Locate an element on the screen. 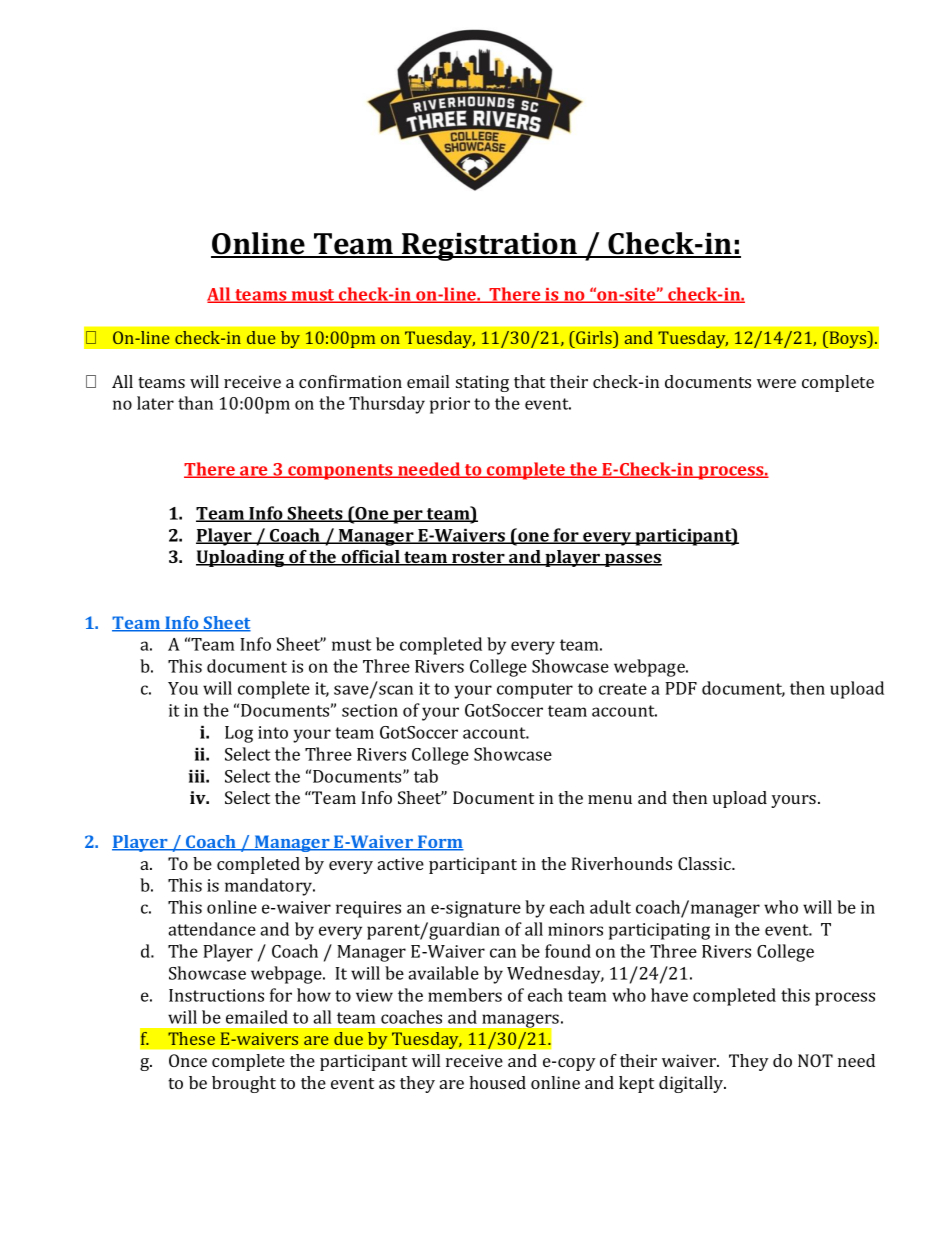 The image size is (952, 1233). roster is located at coordinates (478, 558).
